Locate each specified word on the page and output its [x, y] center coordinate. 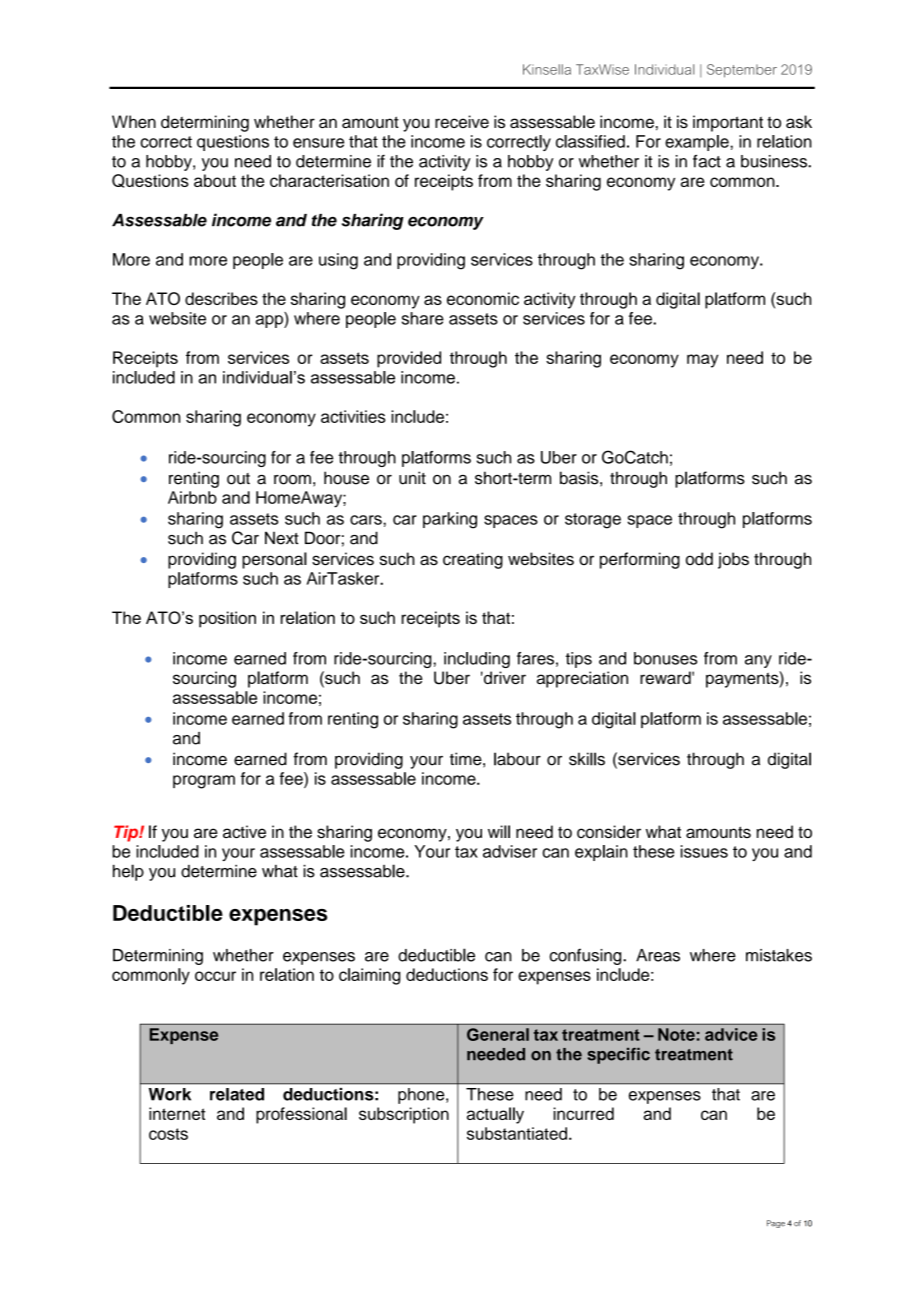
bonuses [665, 658]
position [227, 619]
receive [462, 121]
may [702, 361]
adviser [510, 851]
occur [215, 976]
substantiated [517, 1133]
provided [409, 359]
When [134, 121]
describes [221, 298]
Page [776, 1224]
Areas [658, 955]
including [477, 660]
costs [168, 1134]
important [728, 123]
